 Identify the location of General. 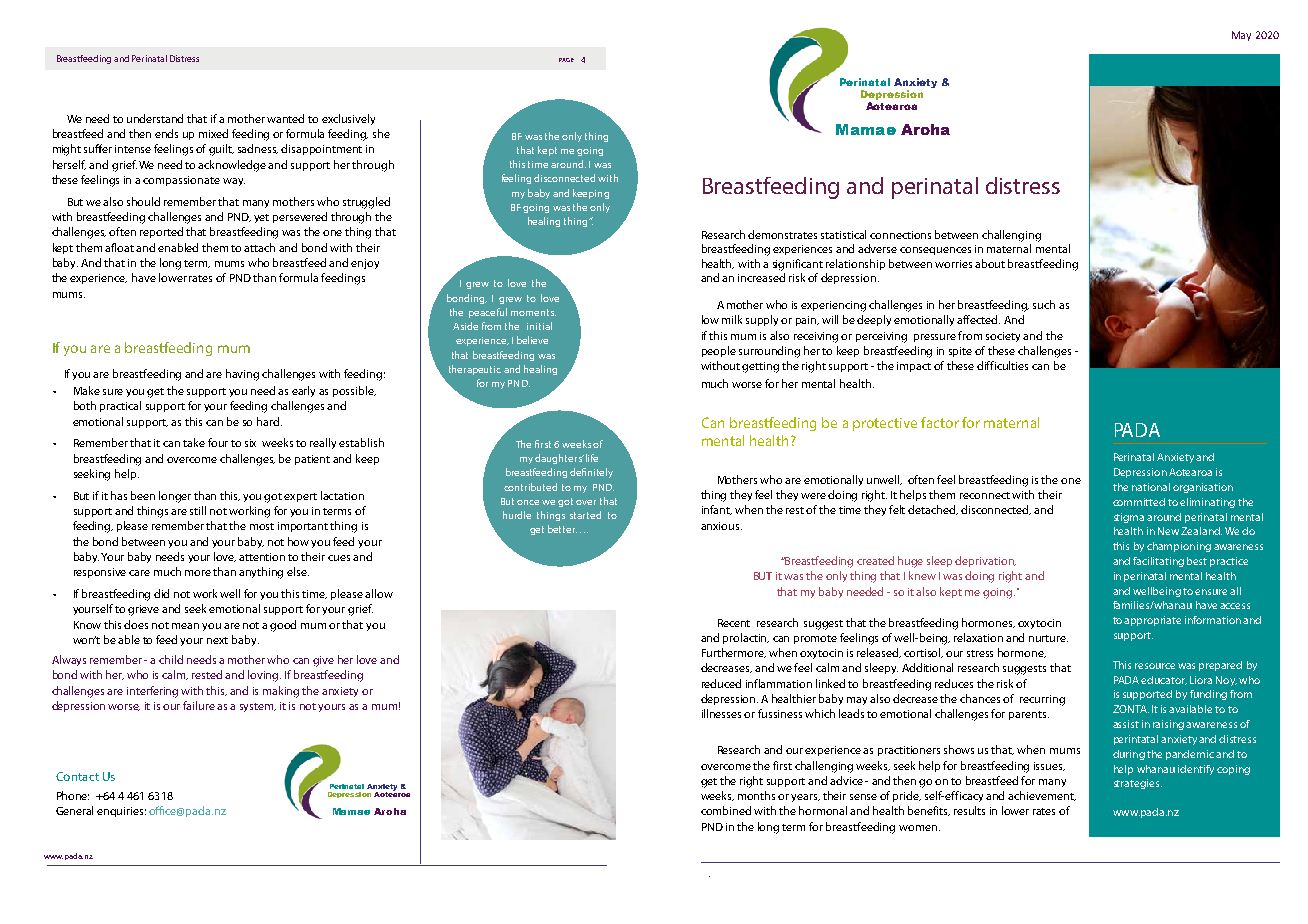
(74, 810).
